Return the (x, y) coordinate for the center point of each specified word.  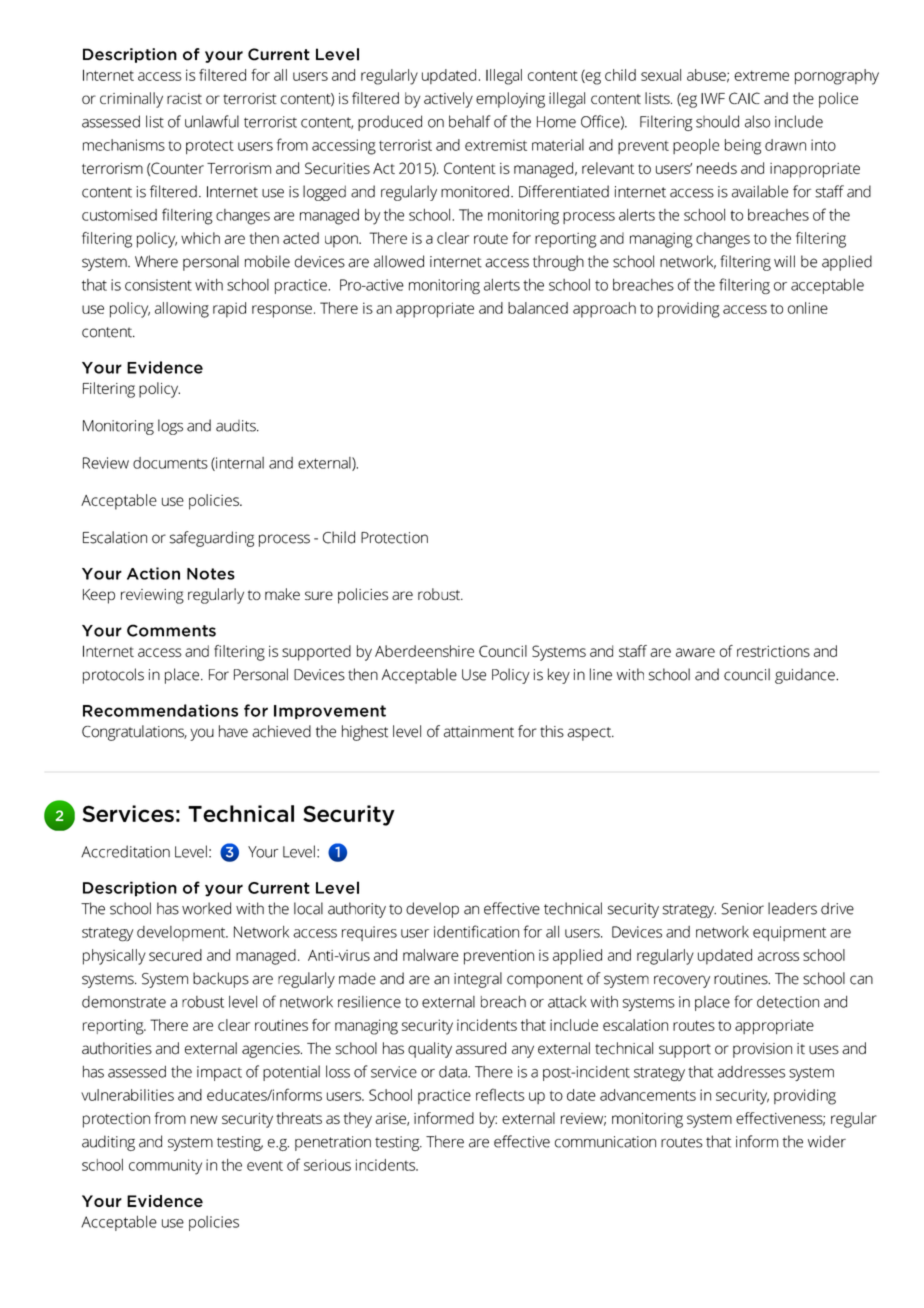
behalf (470, 121)
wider (827, 1141)
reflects (500, 1094)
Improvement (330, 712)
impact (219, 1073)
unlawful (212, 121)
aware (695, 652)
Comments (171, 630)
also (757, 121)
